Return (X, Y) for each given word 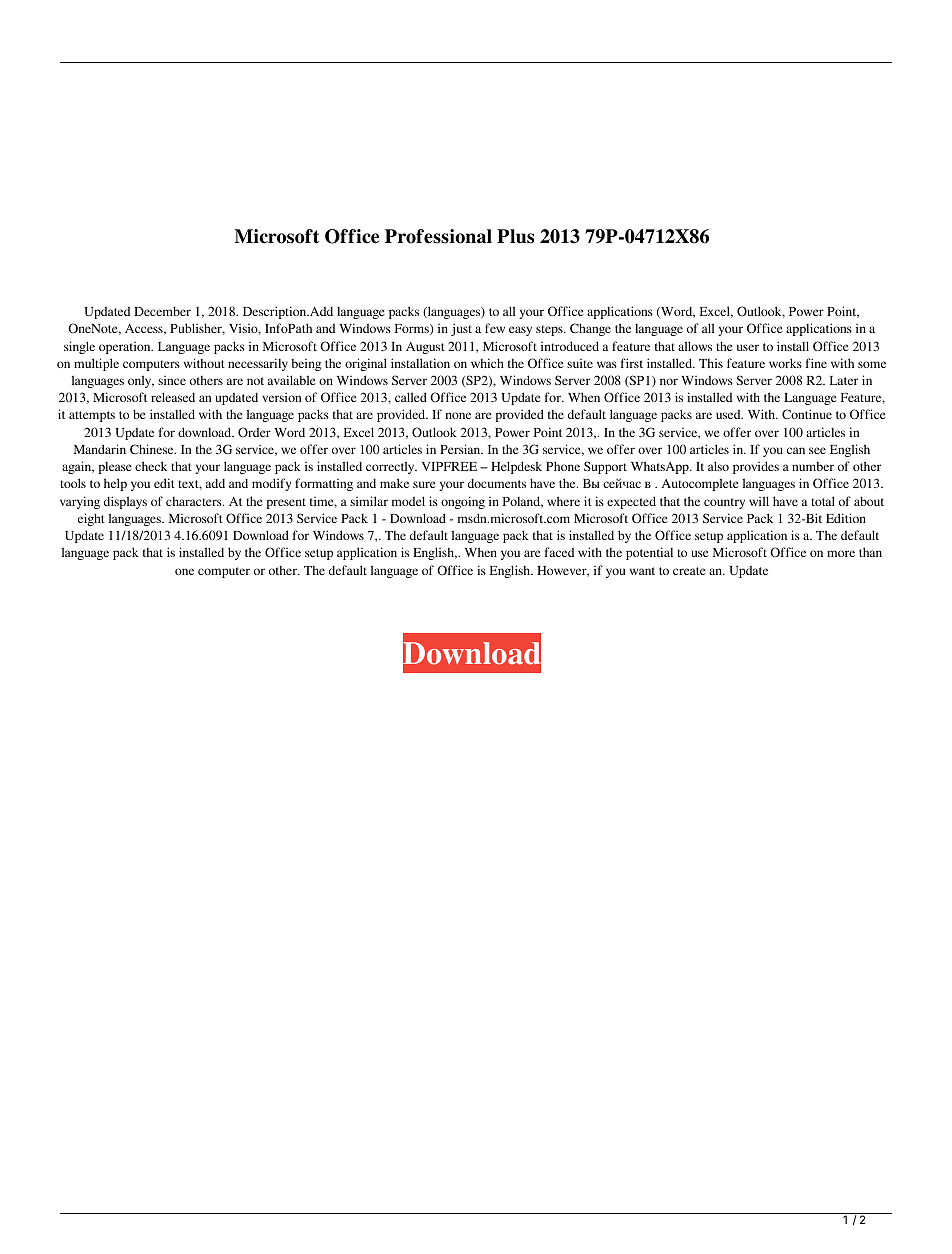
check (151, 466)
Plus (515, 236)
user (748, 347)
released (173, 397)
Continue (807, 414)
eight (91, 519)
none (458, 415)
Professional (438, 236)
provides (756, 467)
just (461, 329)
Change (590, 329)
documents (497, 483)
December (162, 311)
